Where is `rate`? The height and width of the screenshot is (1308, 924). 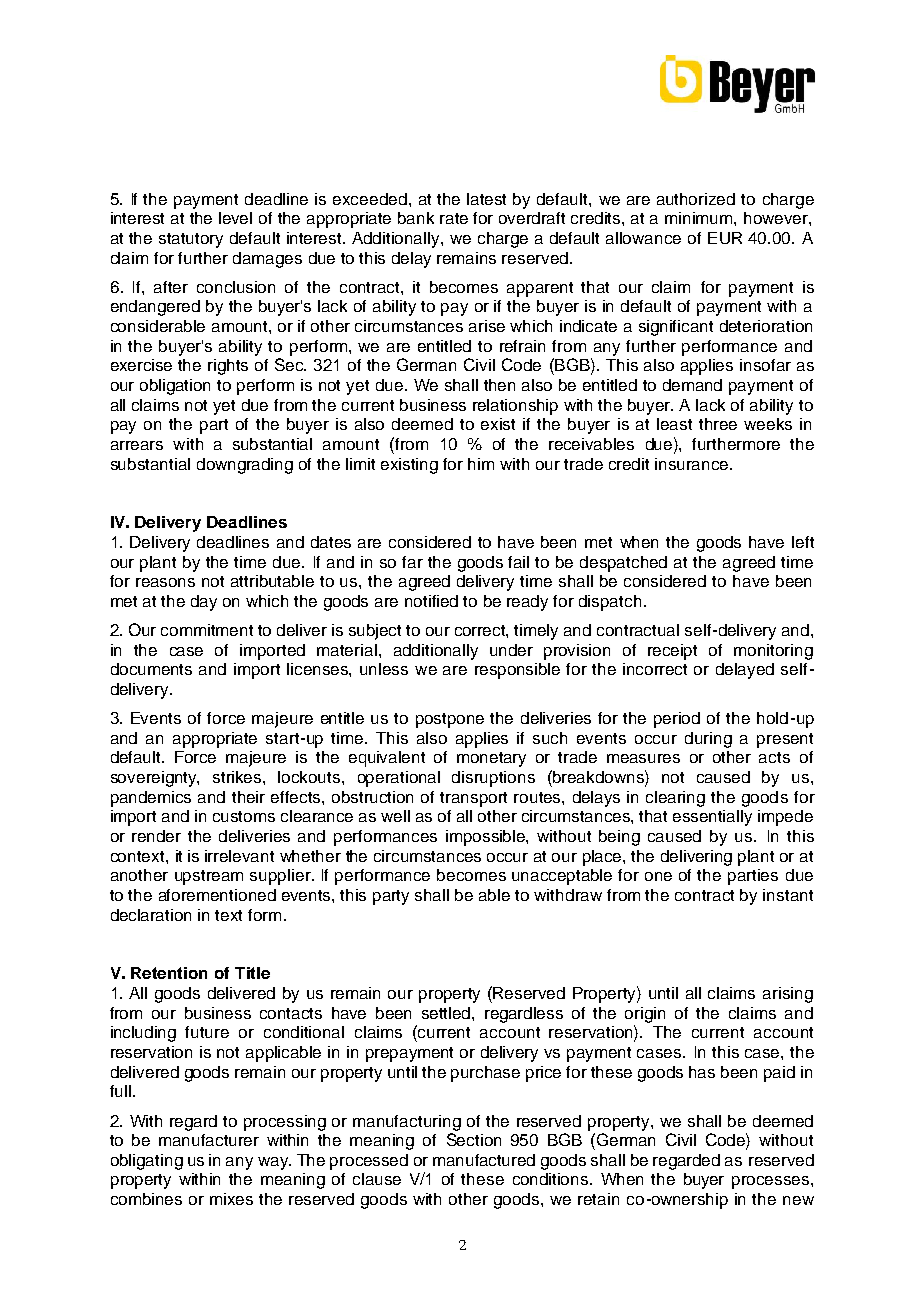
rate is located at coordinates (454, 218).
